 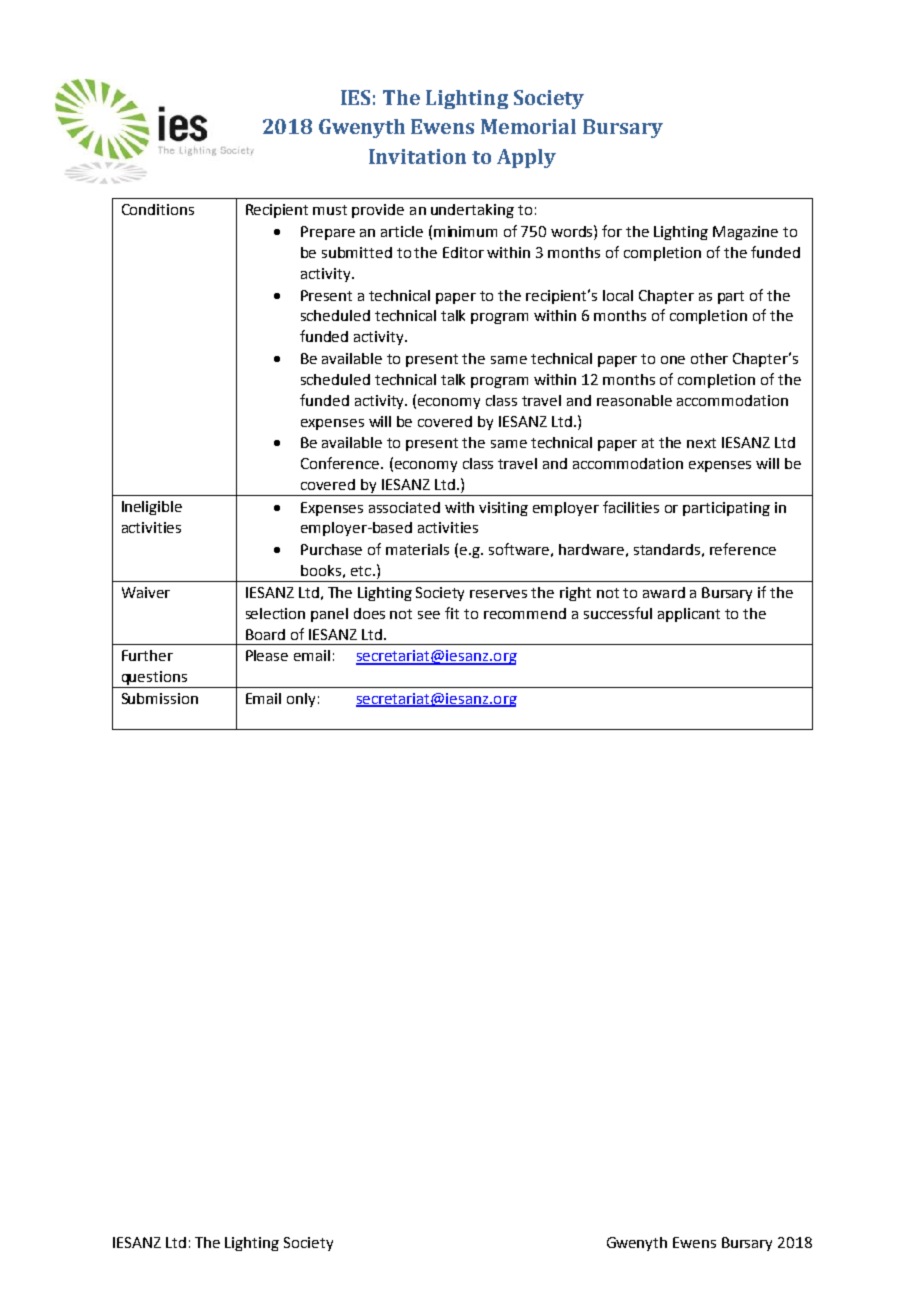 What do you see at coordinates (634, 400) in the screenshot?
I see `reasonable` at bounding box center [634, 400].
